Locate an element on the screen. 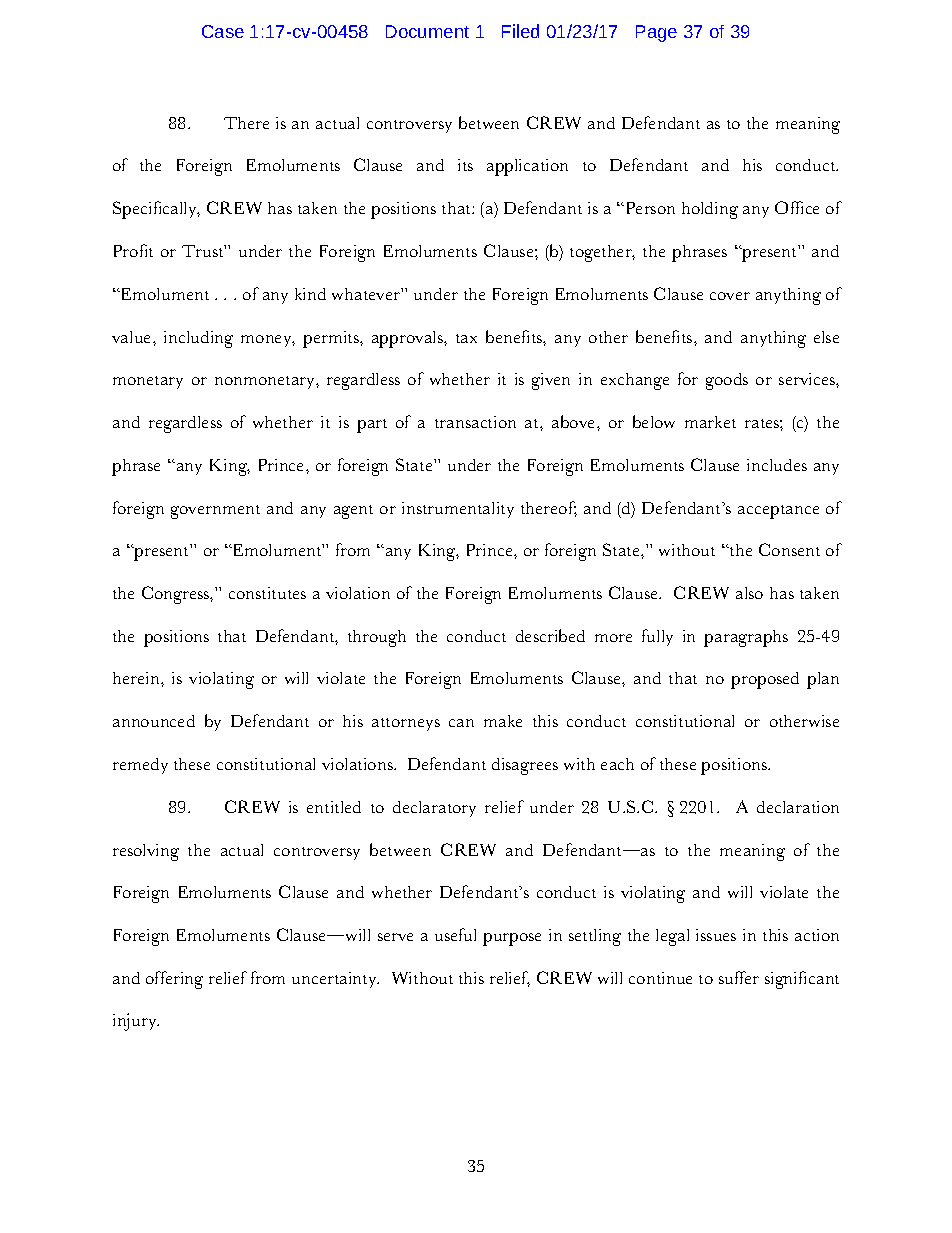 The height and width of the screenshot is (1233, 952). disagrees is located at coordinates (525, 766).
